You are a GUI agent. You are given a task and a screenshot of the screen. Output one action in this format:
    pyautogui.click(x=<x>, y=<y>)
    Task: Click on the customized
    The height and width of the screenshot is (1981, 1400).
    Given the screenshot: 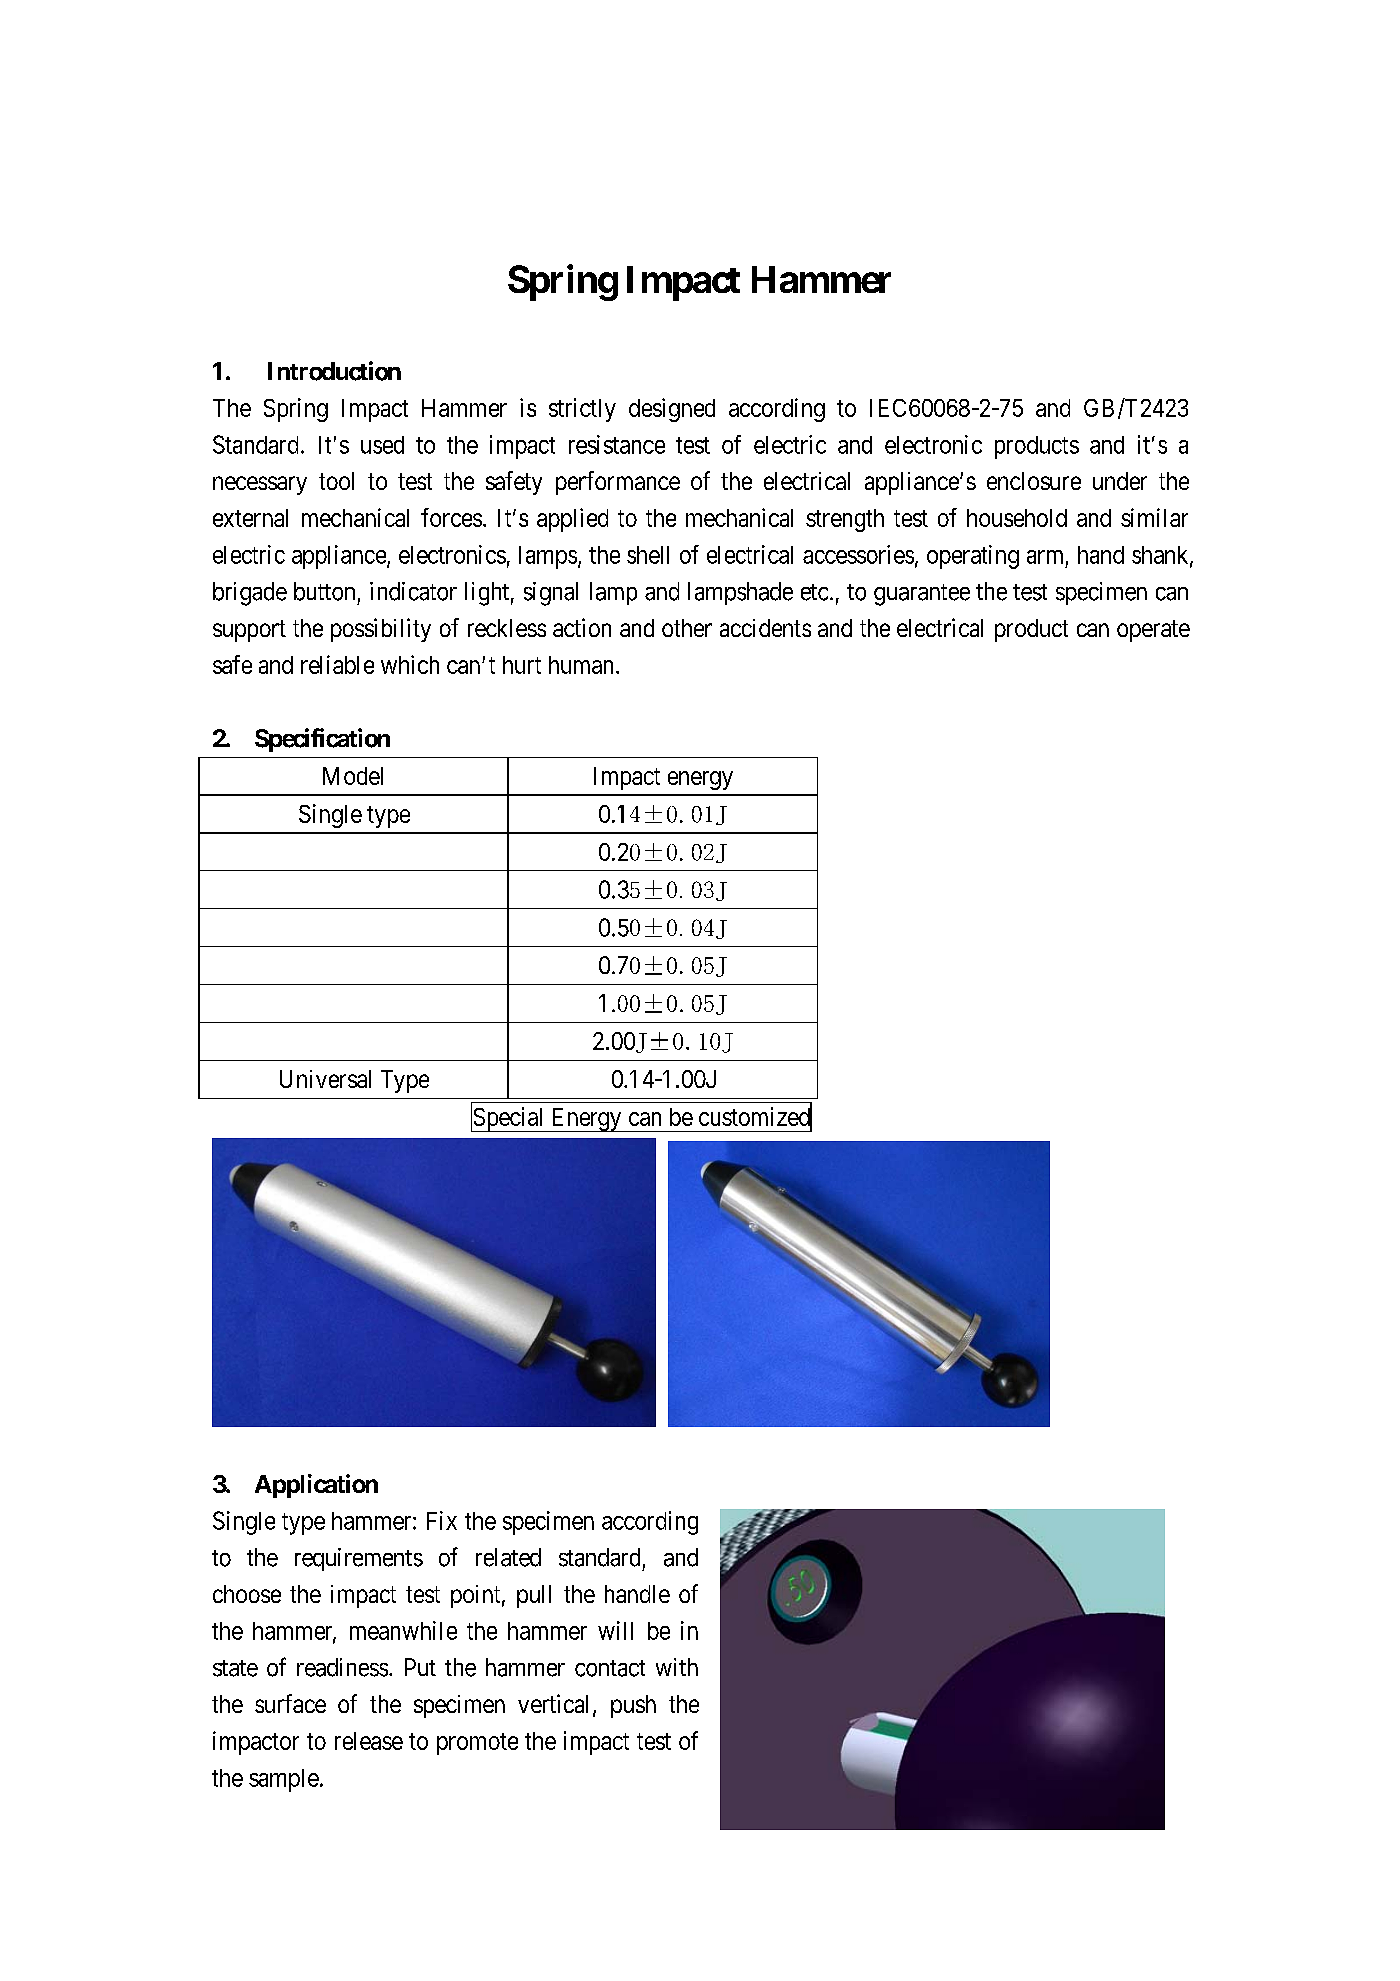 What is the action you would take?
    pyautogui.click(x=755, y=1117)
